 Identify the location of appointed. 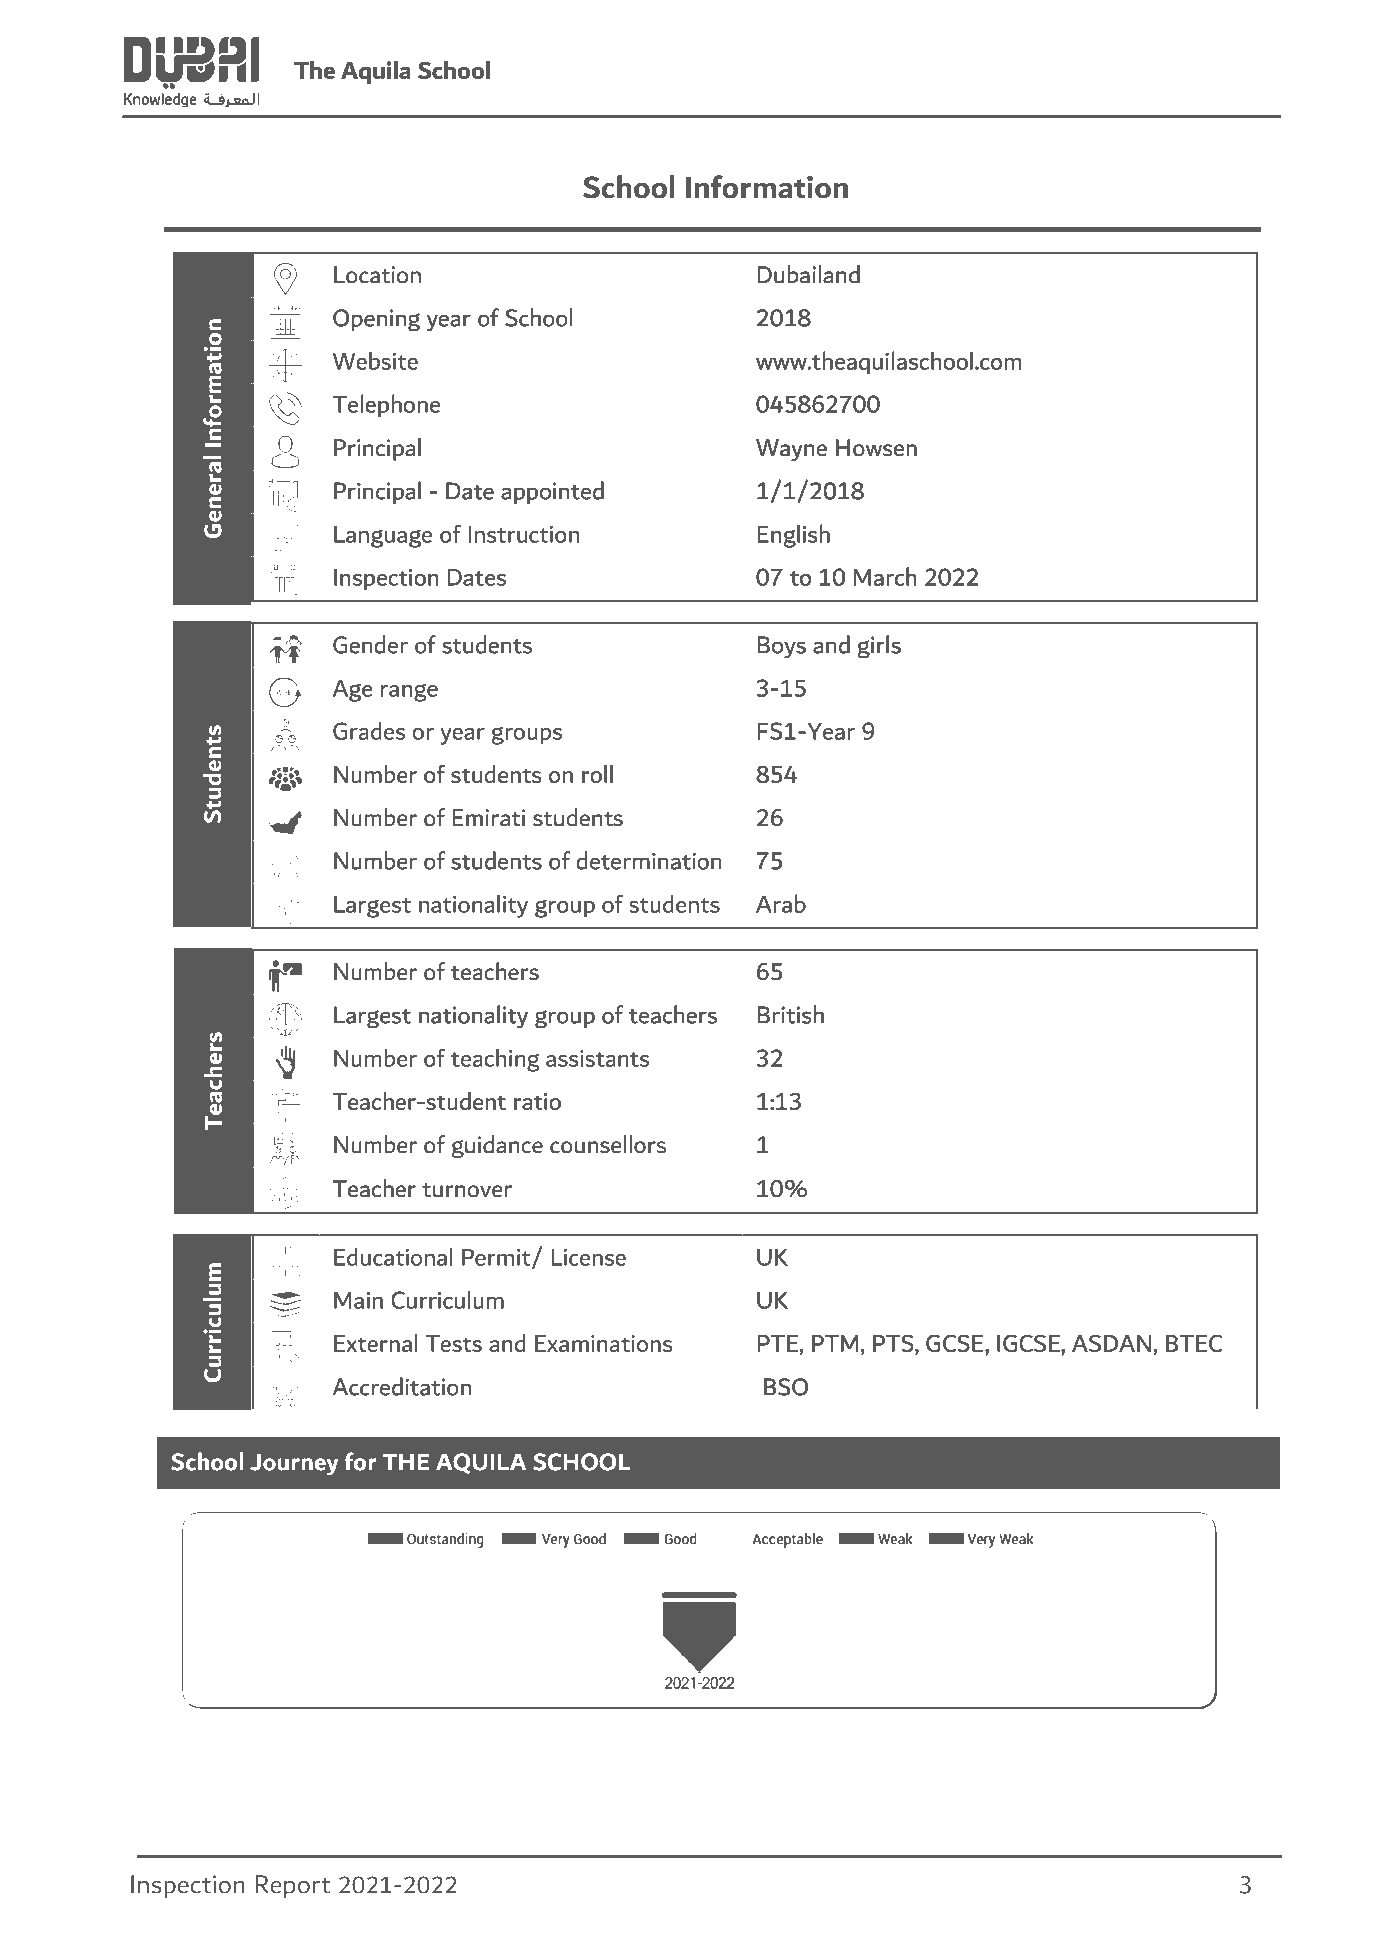
(552, 492).
